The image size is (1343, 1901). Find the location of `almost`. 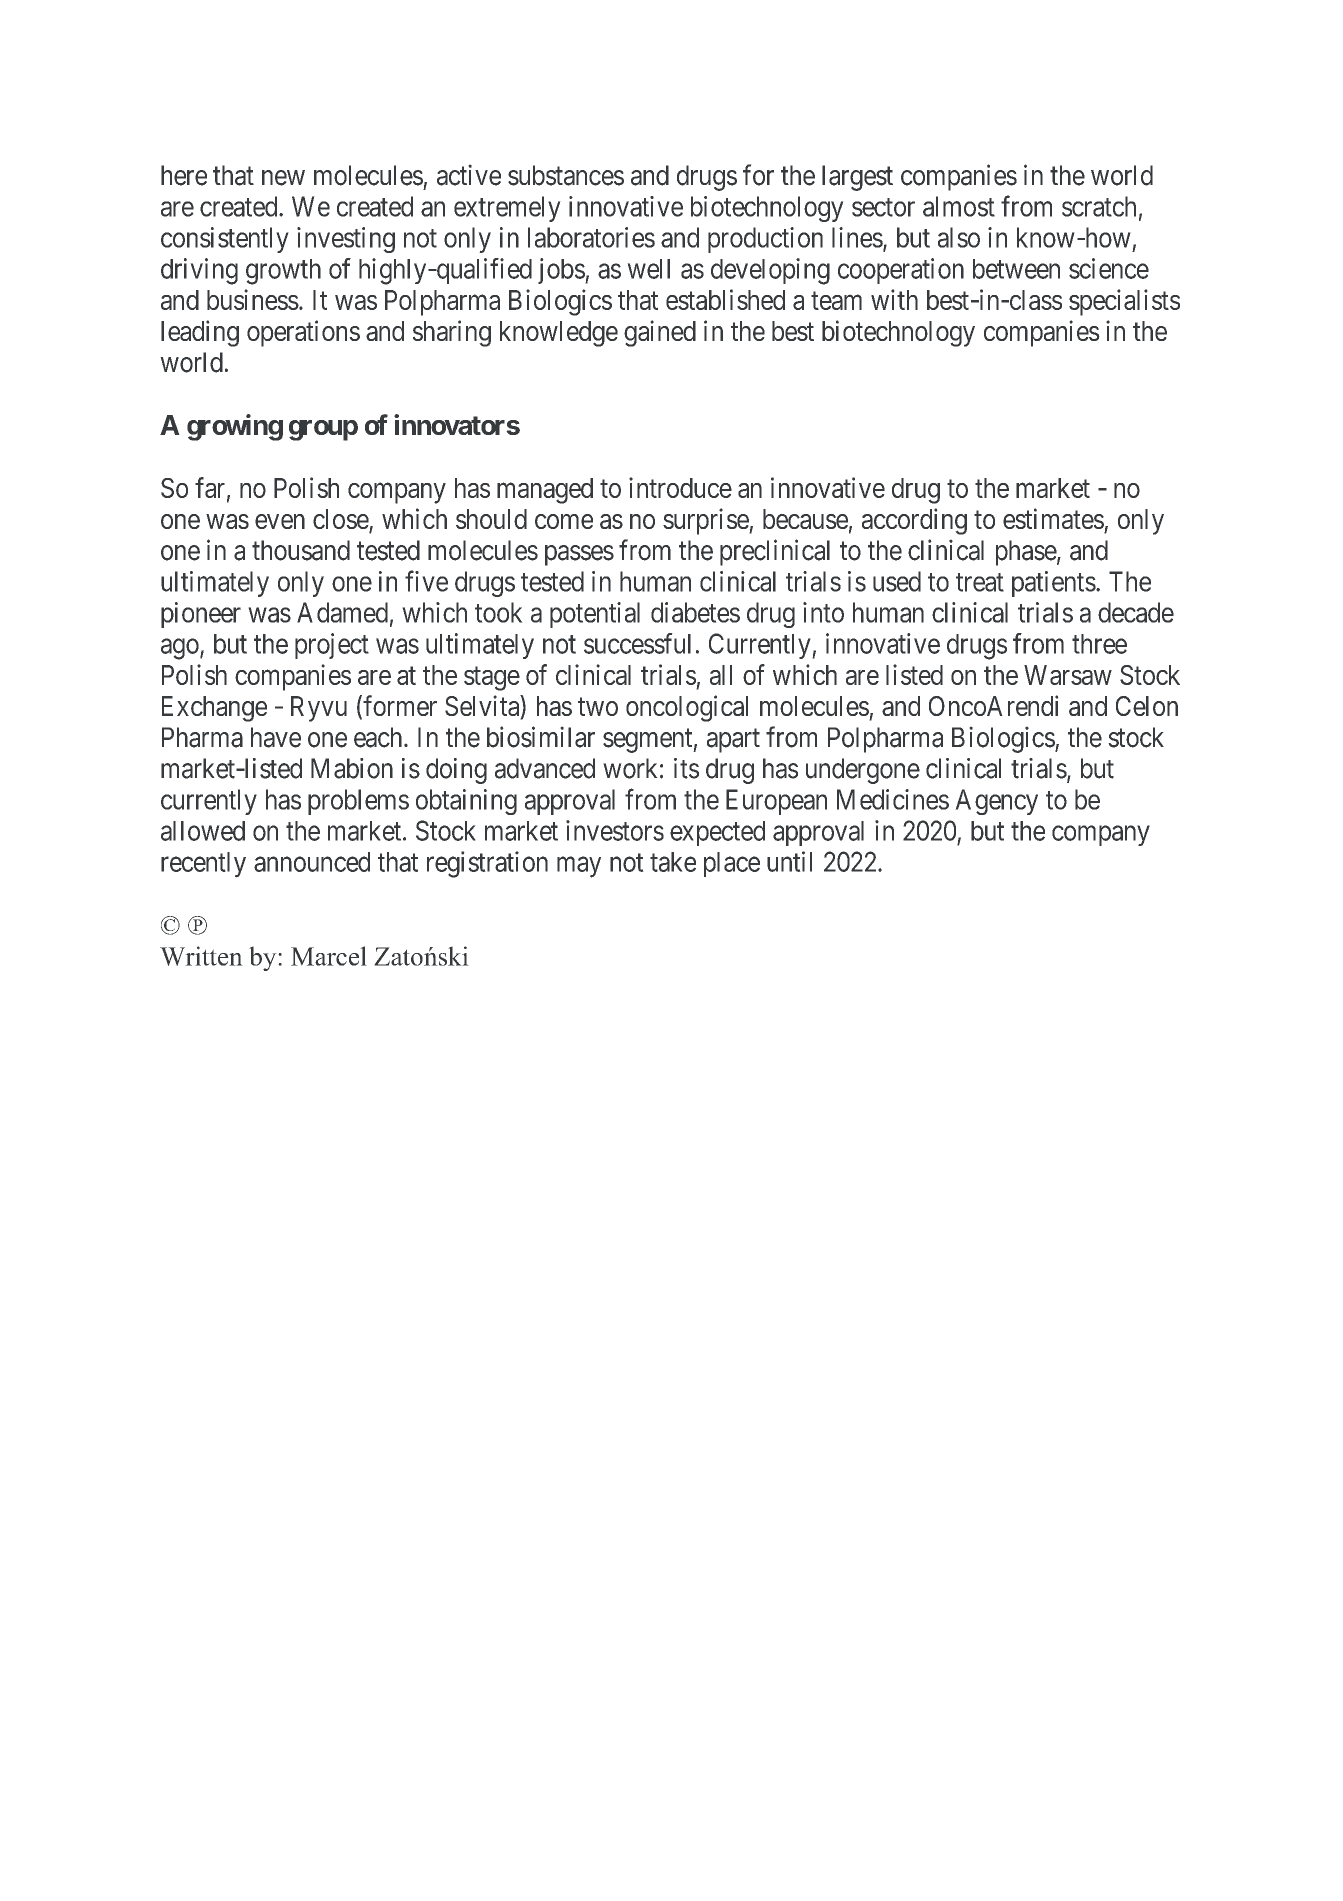

almost is located at coordinates (959, 206).
